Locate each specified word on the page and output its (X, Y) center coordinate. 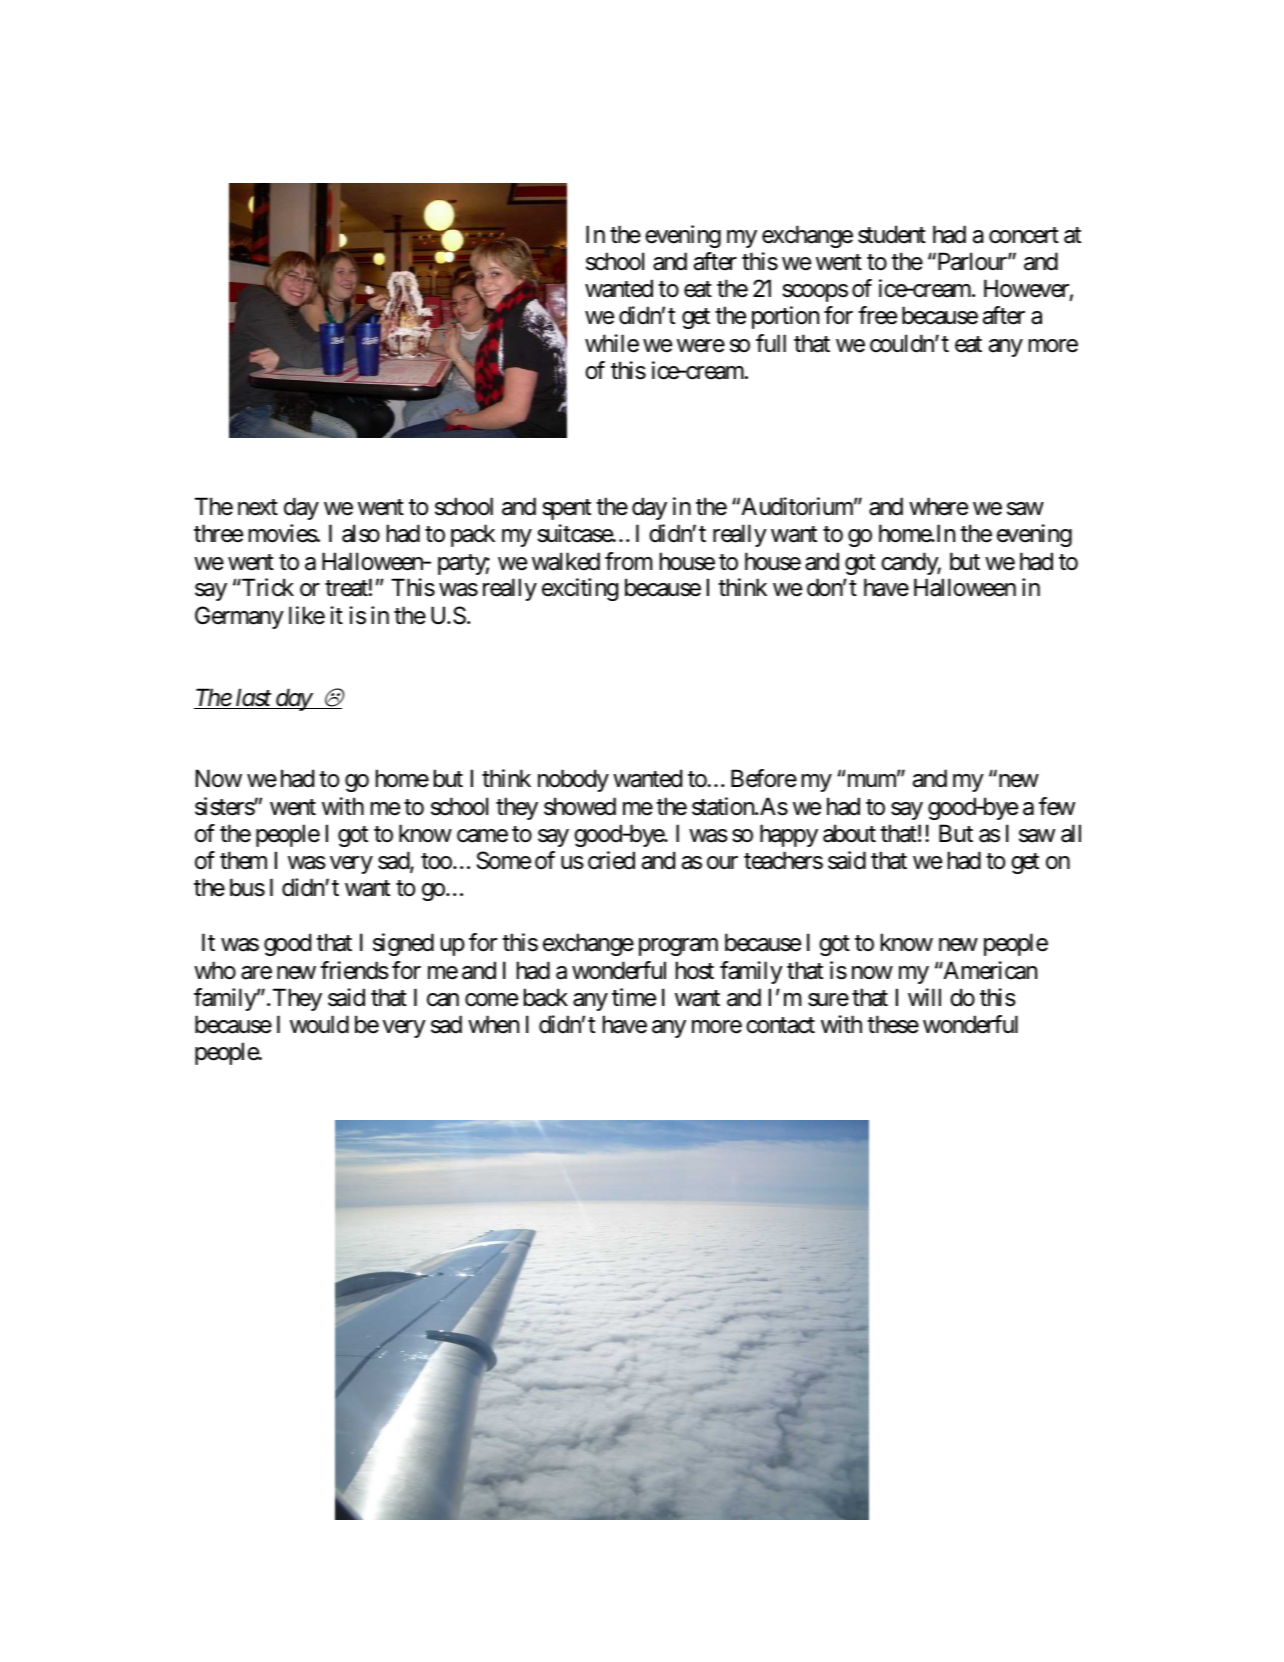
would (319, 1024)
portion (785, 317)
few (1057, 806)
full (771, 343)
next (258, 508)
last (253, 698)
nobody (573, 780)
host (695, 970)
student (892, 234)
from (628, 561)
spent (566, 510)
